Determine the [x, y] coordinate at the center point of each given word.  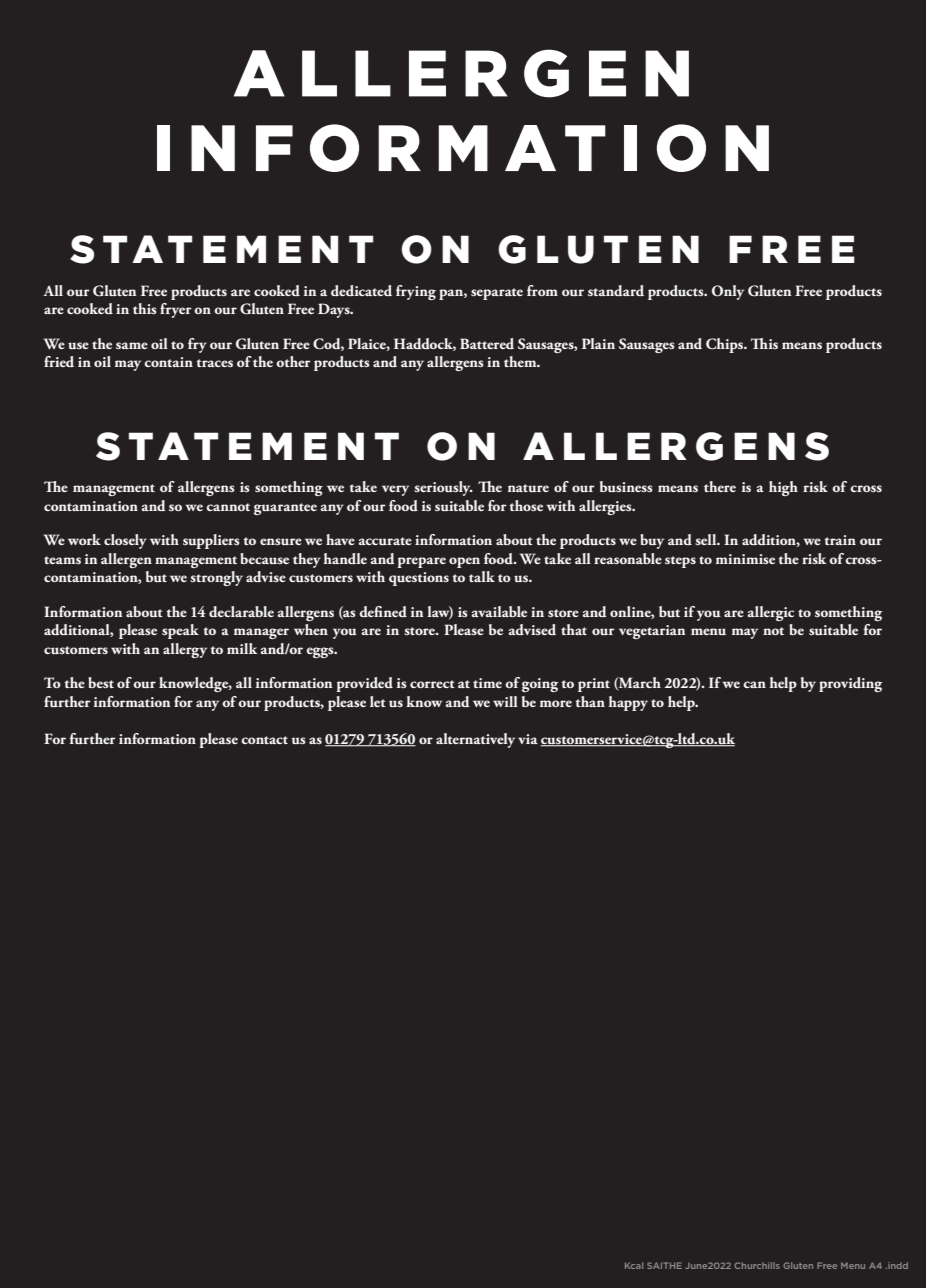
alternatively [475, 740]
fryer [175, 310]
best [101, 682]
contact [264, 740]
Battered [487, 344]
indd [897, 1265]
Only [728, 292]
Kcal [634, 1265]
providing [850, 684]
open [464, 562]
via [528, 739]
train [840, 540]
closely [125, 541]
